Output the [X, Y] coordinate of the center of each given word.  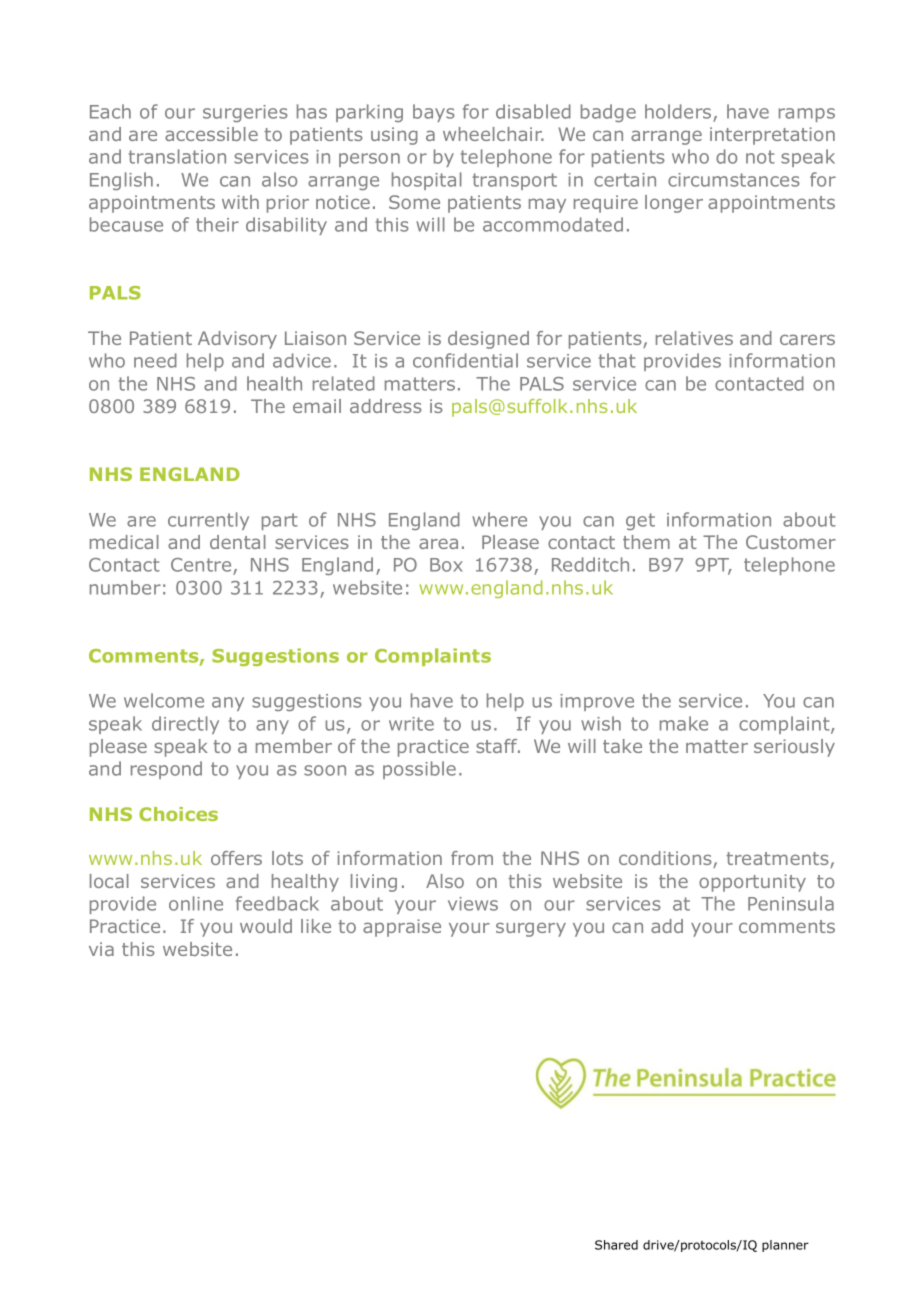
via [101, 949]
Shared [616, 1245]
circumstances [734, 180]
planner [785, 1246]
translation [177, 156]
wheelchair [493, 134]
